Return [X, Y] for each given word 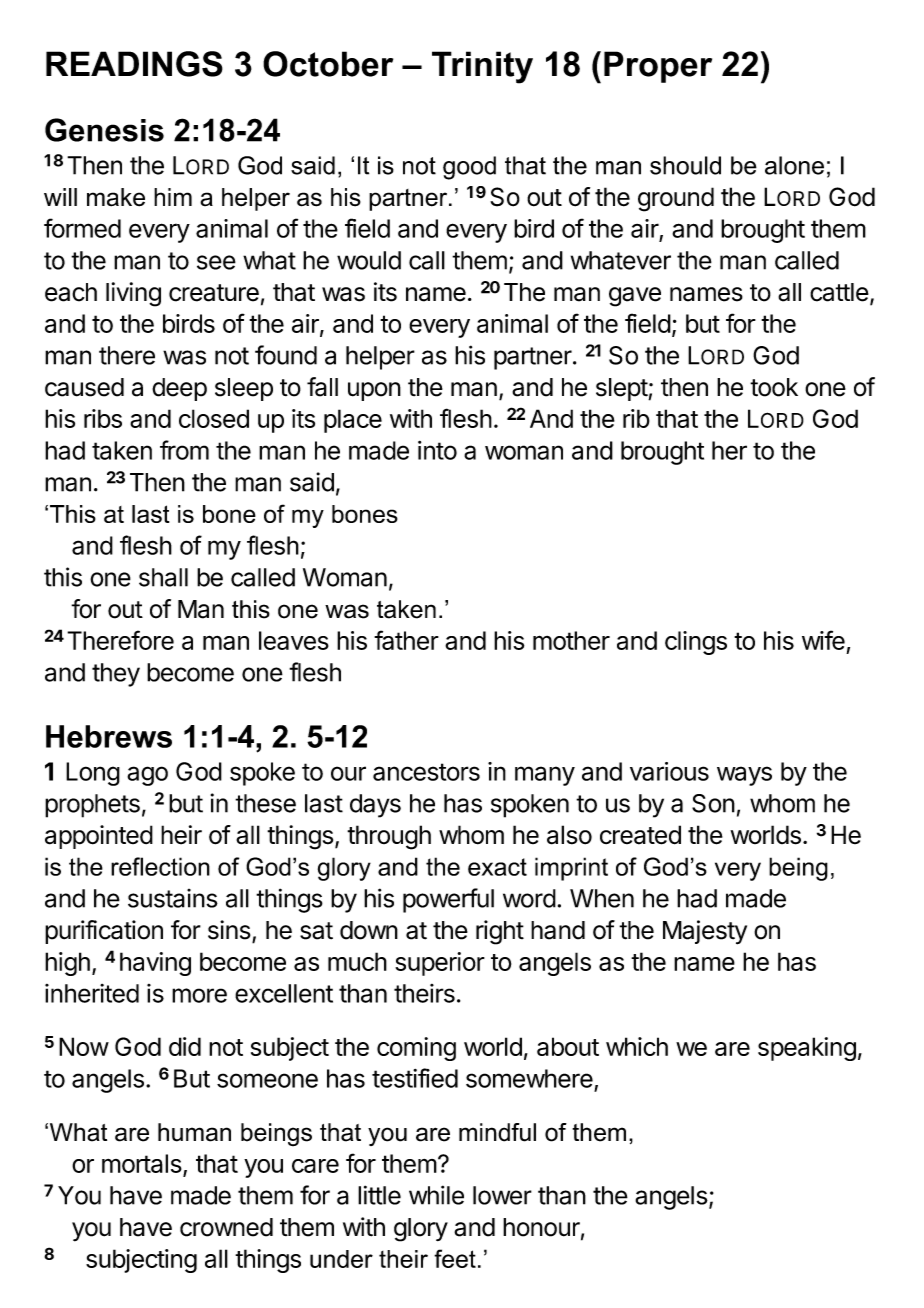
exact [497, 867]
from [184, 450]
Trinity [482, 67]
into [437, 450]
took [774, 387]
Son [713, 803]
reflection [160, 866]
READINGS [134, 64]
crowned [226, 1227]
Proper [658, 67]
